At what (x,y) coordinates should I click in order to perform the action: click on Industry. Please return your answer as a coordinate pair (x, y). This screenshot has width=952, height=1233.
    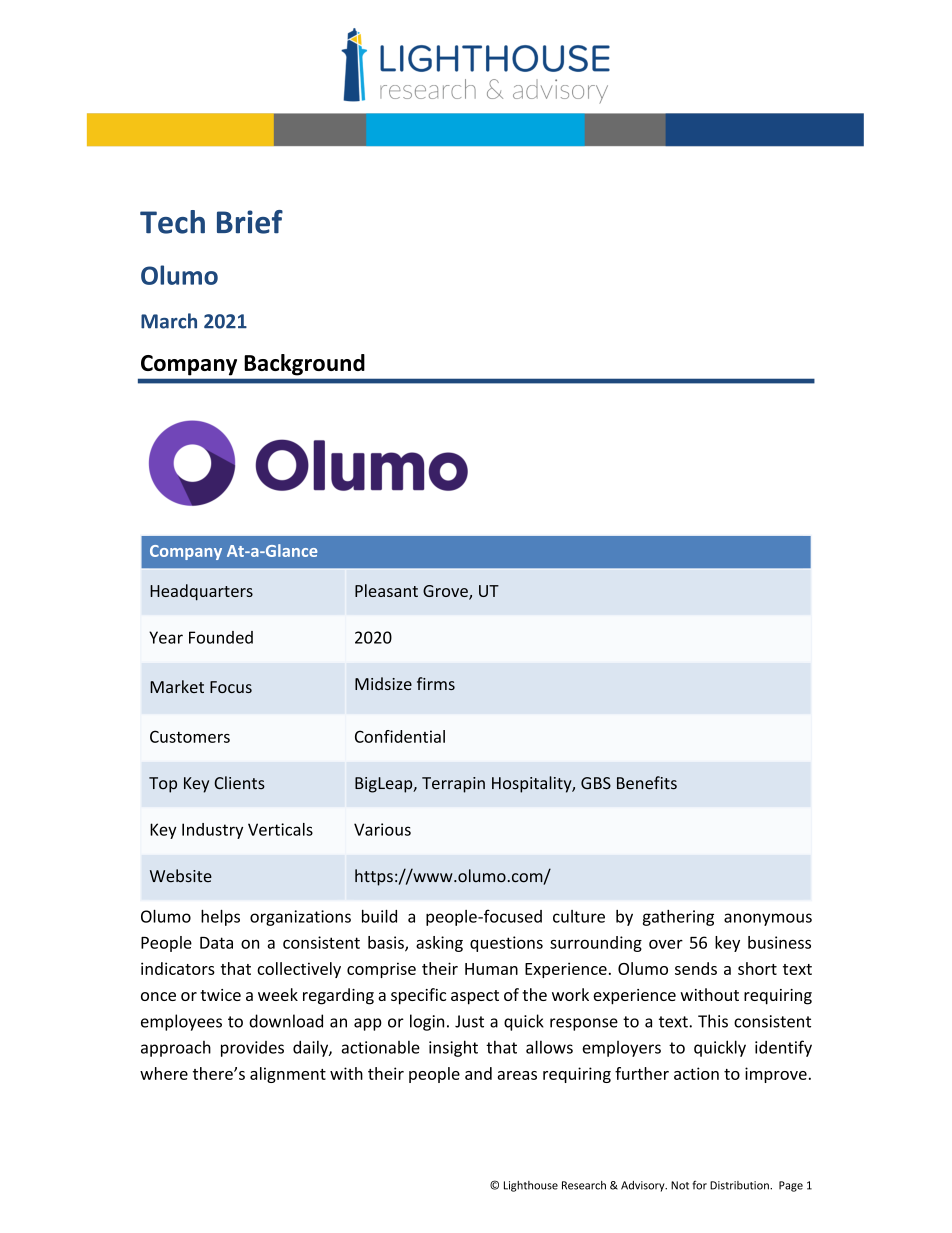
    Looking at the image, I should click on (212, 831).
